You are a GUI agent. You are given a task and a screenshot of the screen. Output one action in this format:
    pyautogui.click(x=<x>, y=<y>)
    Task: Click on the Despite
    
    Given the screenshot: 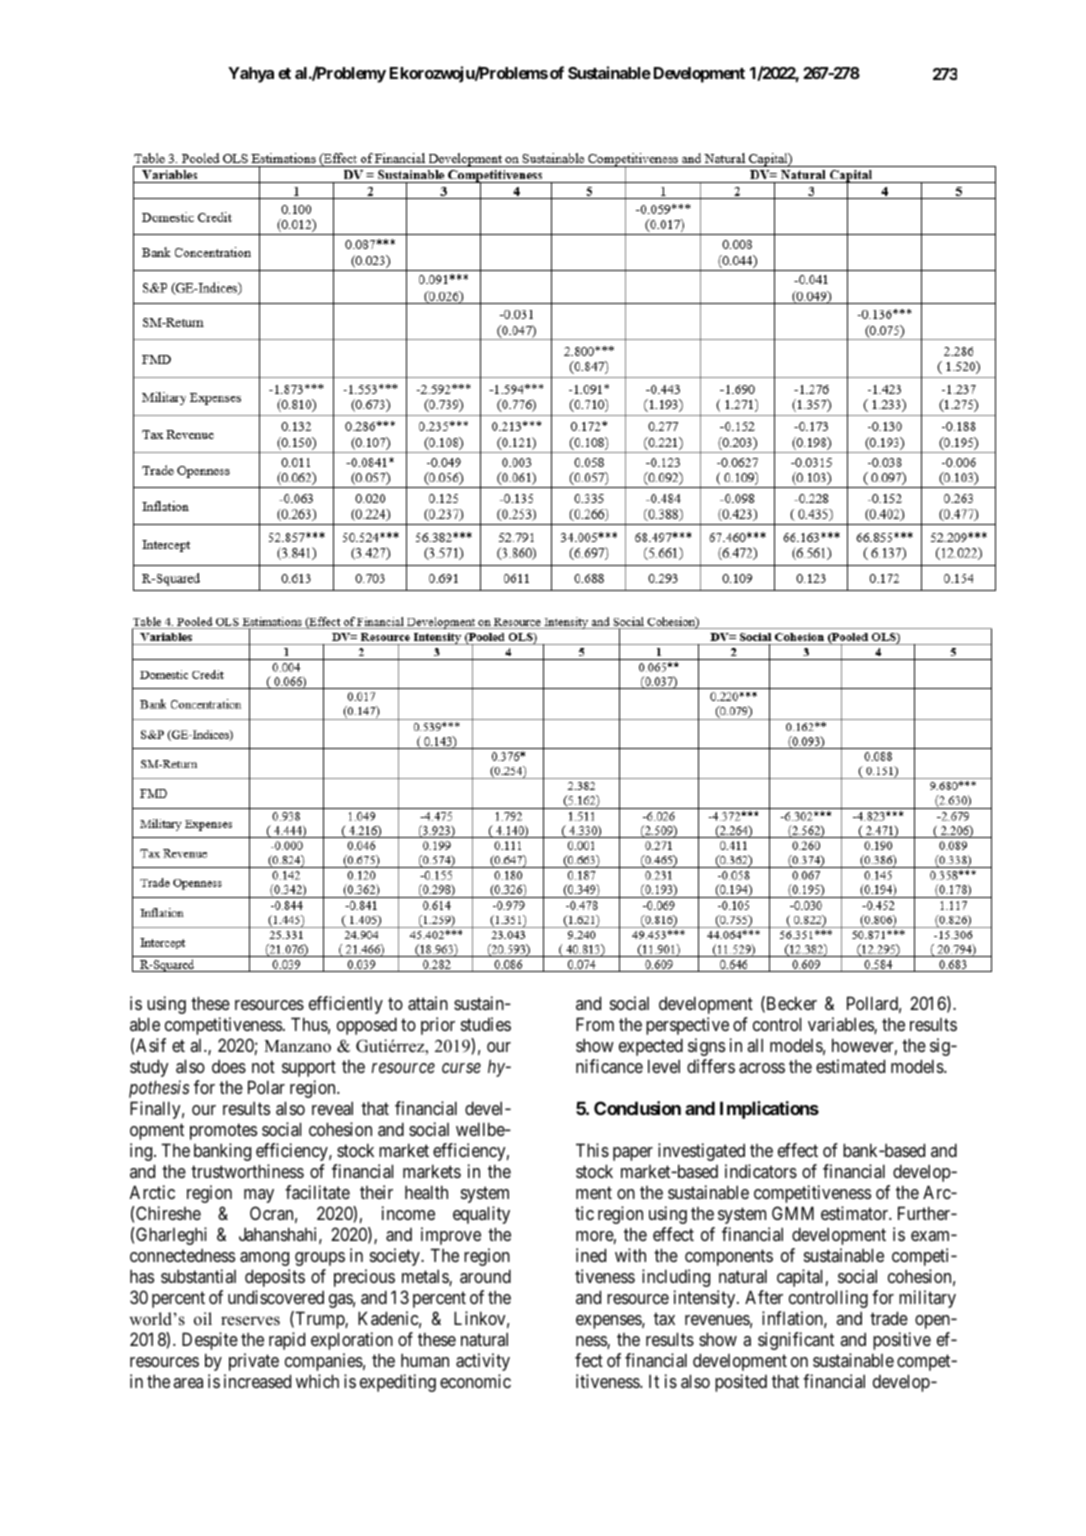 What is the action you would take?
    pyautogui.click(x=210, y=1341)
